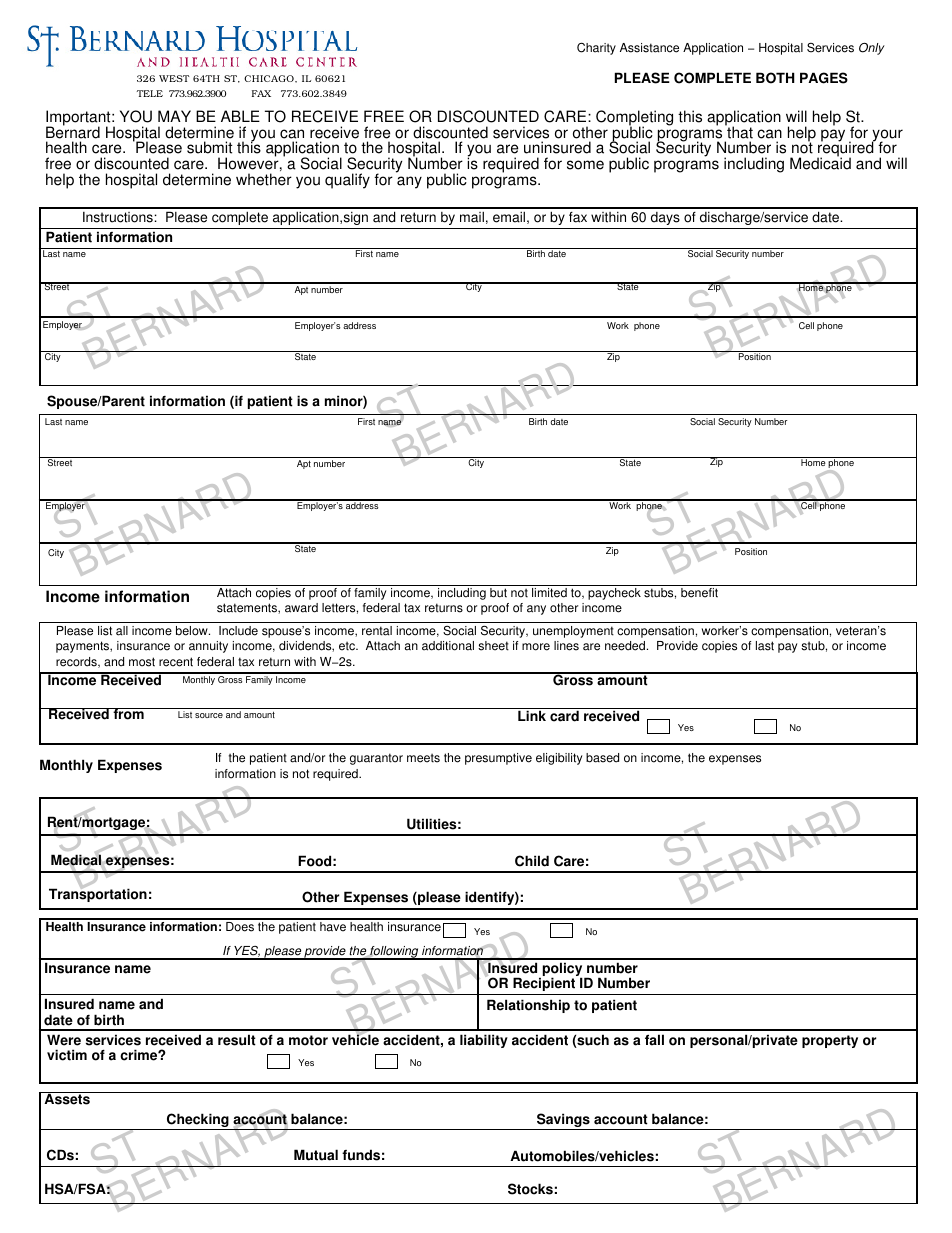 The height and width of the screenshot is (1233, 952). What do you see at coordinates (498, 593) in the screenshot?
I see `but` at bounding box center [498, 593].
